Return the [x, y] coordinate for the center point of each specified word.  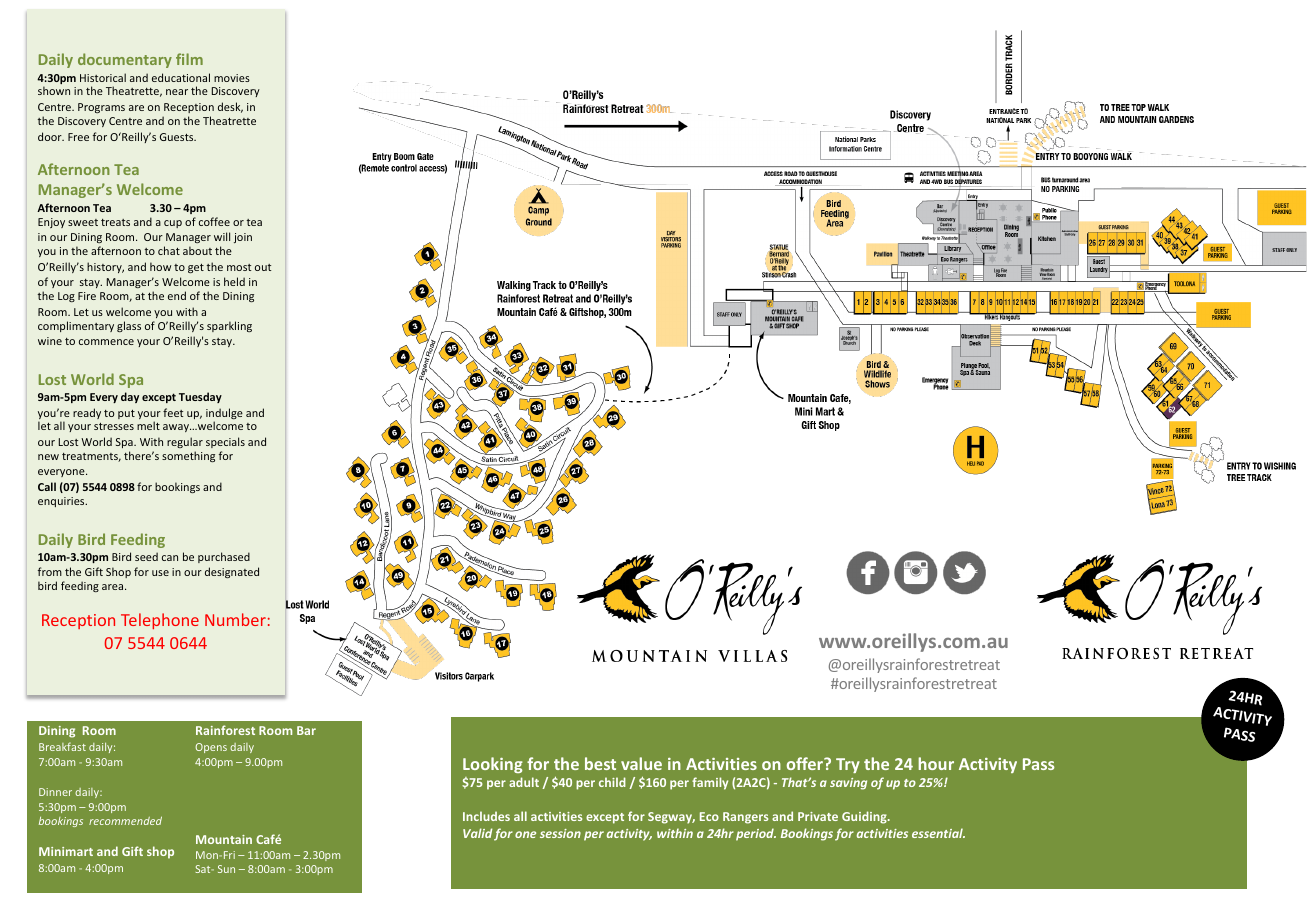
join [243, 238]
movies [232, 78]
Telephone [160, 621]
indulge [224, 415]
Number [235, 619]
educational [181, 77]
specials [225, 442]
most [239, 267]
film [189, 59]
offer [806, 763]
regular [185, 442]
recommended [125, 820]
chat [169, 250]
